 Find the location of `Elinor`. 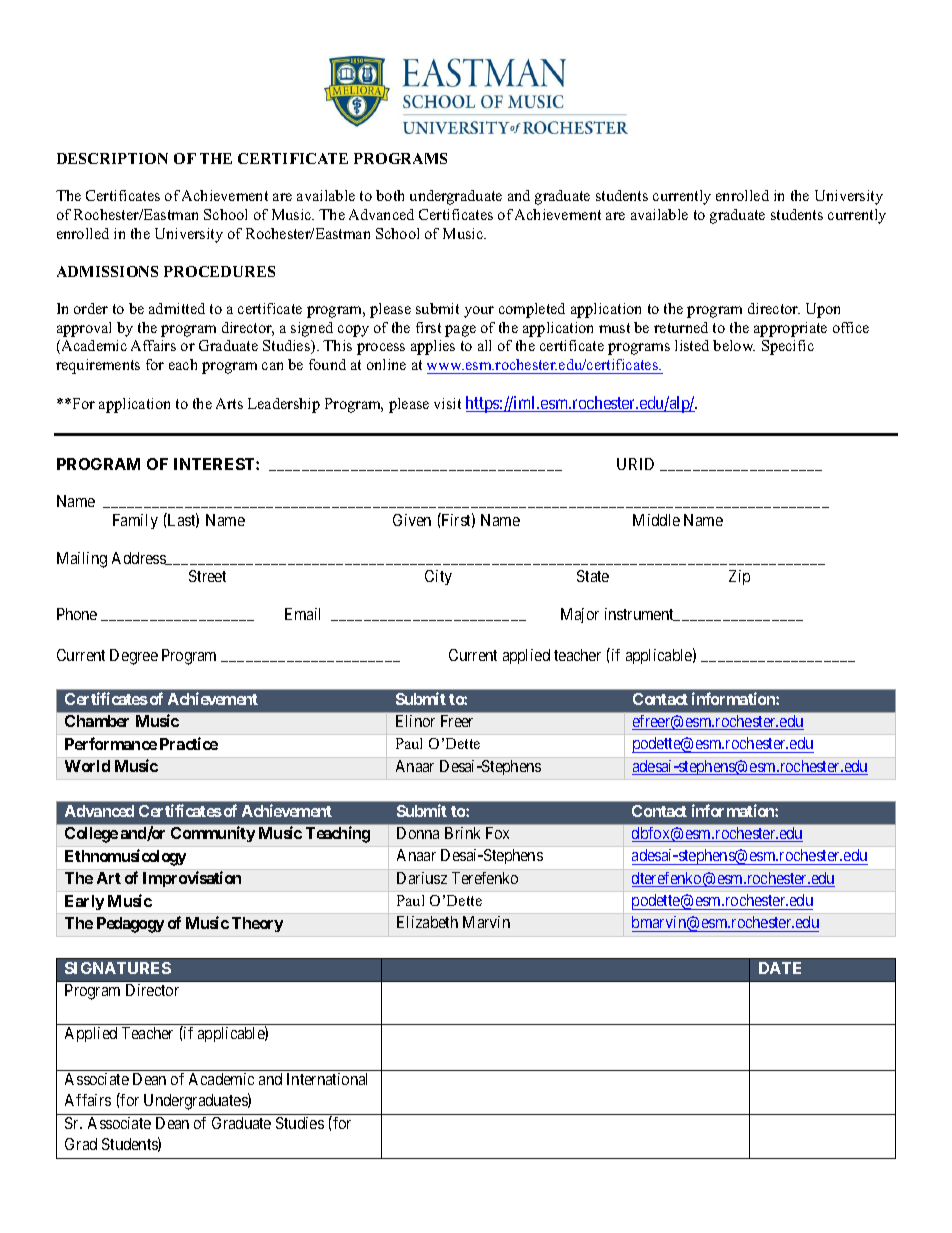

Elinor is located at coordinates (415, 721).
